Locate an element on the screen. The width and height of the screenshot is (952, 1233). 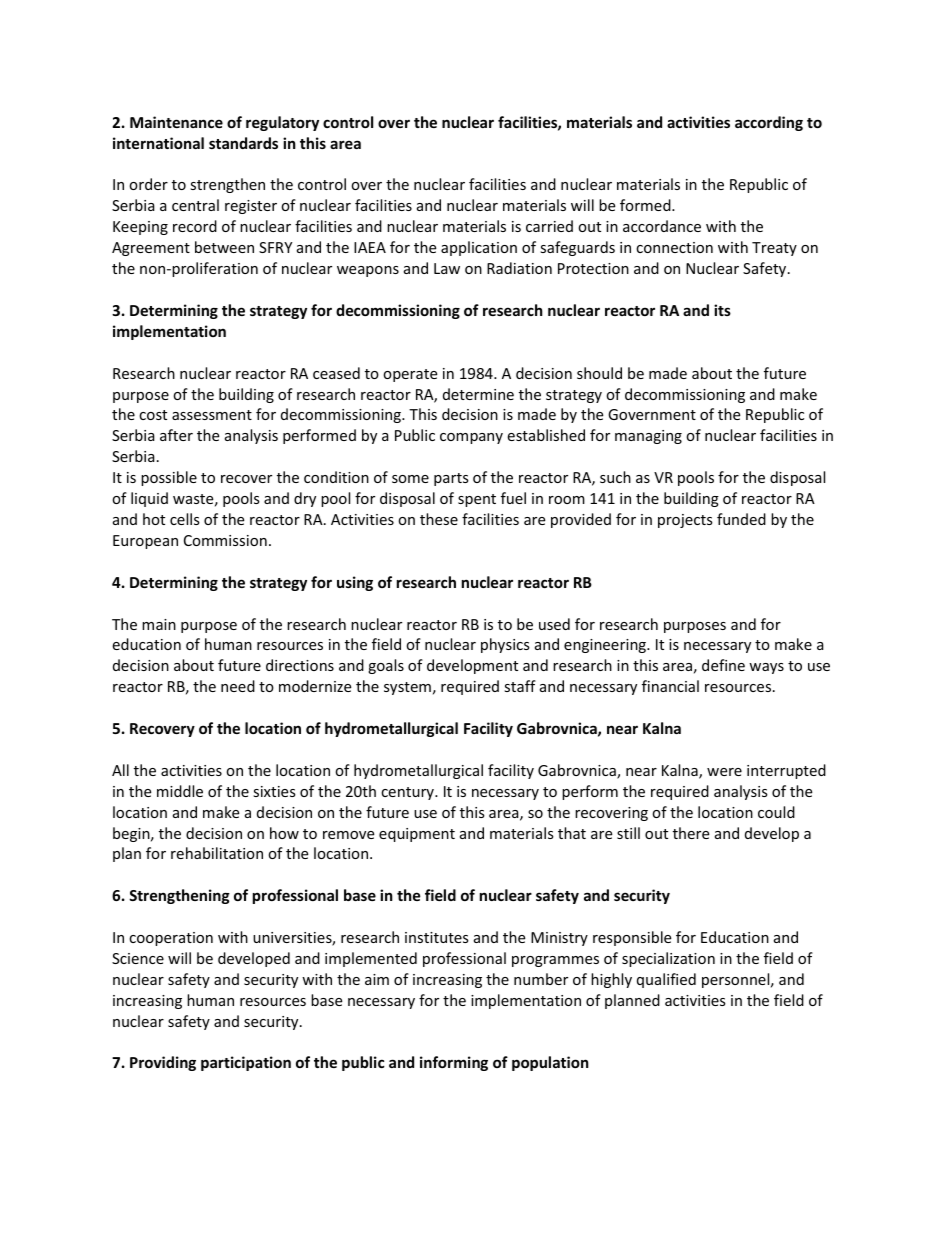
informing is located at coordinates (454, 1063).
